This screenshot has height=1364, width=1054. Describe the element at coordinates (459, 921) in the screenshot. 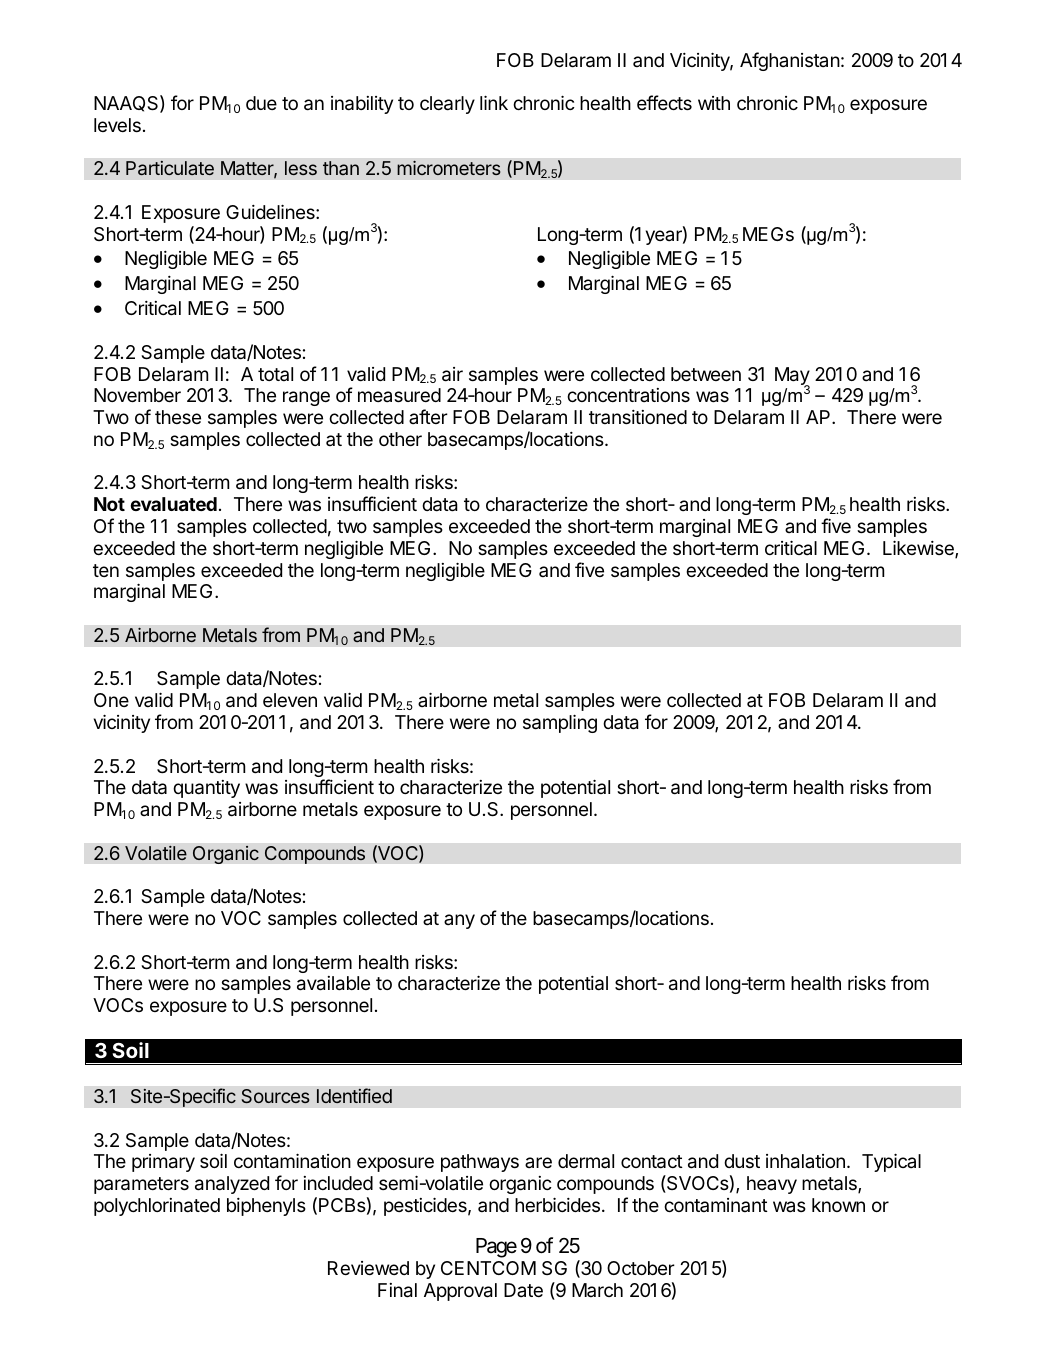

I see `any` at that location.
